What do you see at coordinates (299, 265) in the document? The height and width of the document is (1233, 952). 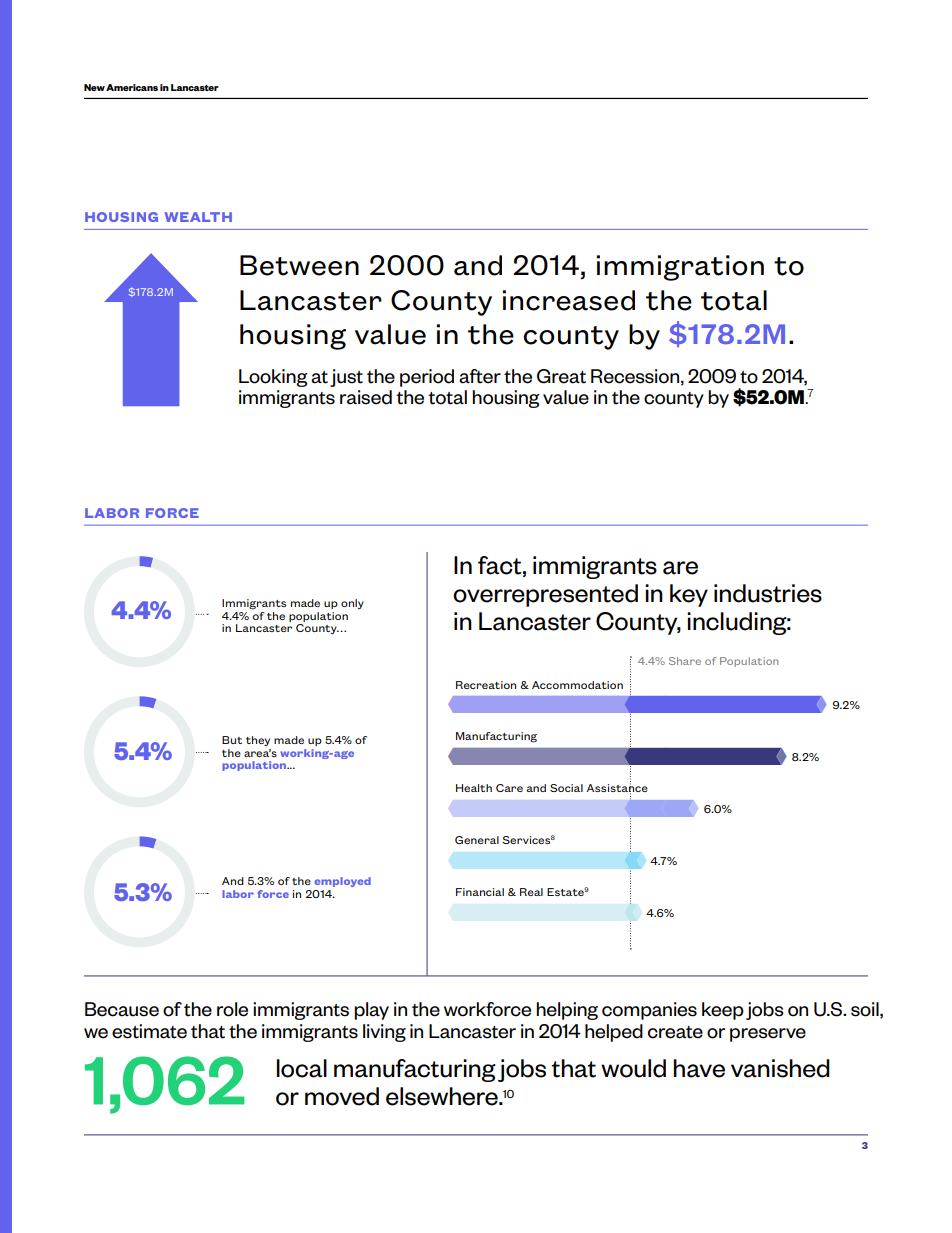 I see `Between` at bounding box center [299, 265].
